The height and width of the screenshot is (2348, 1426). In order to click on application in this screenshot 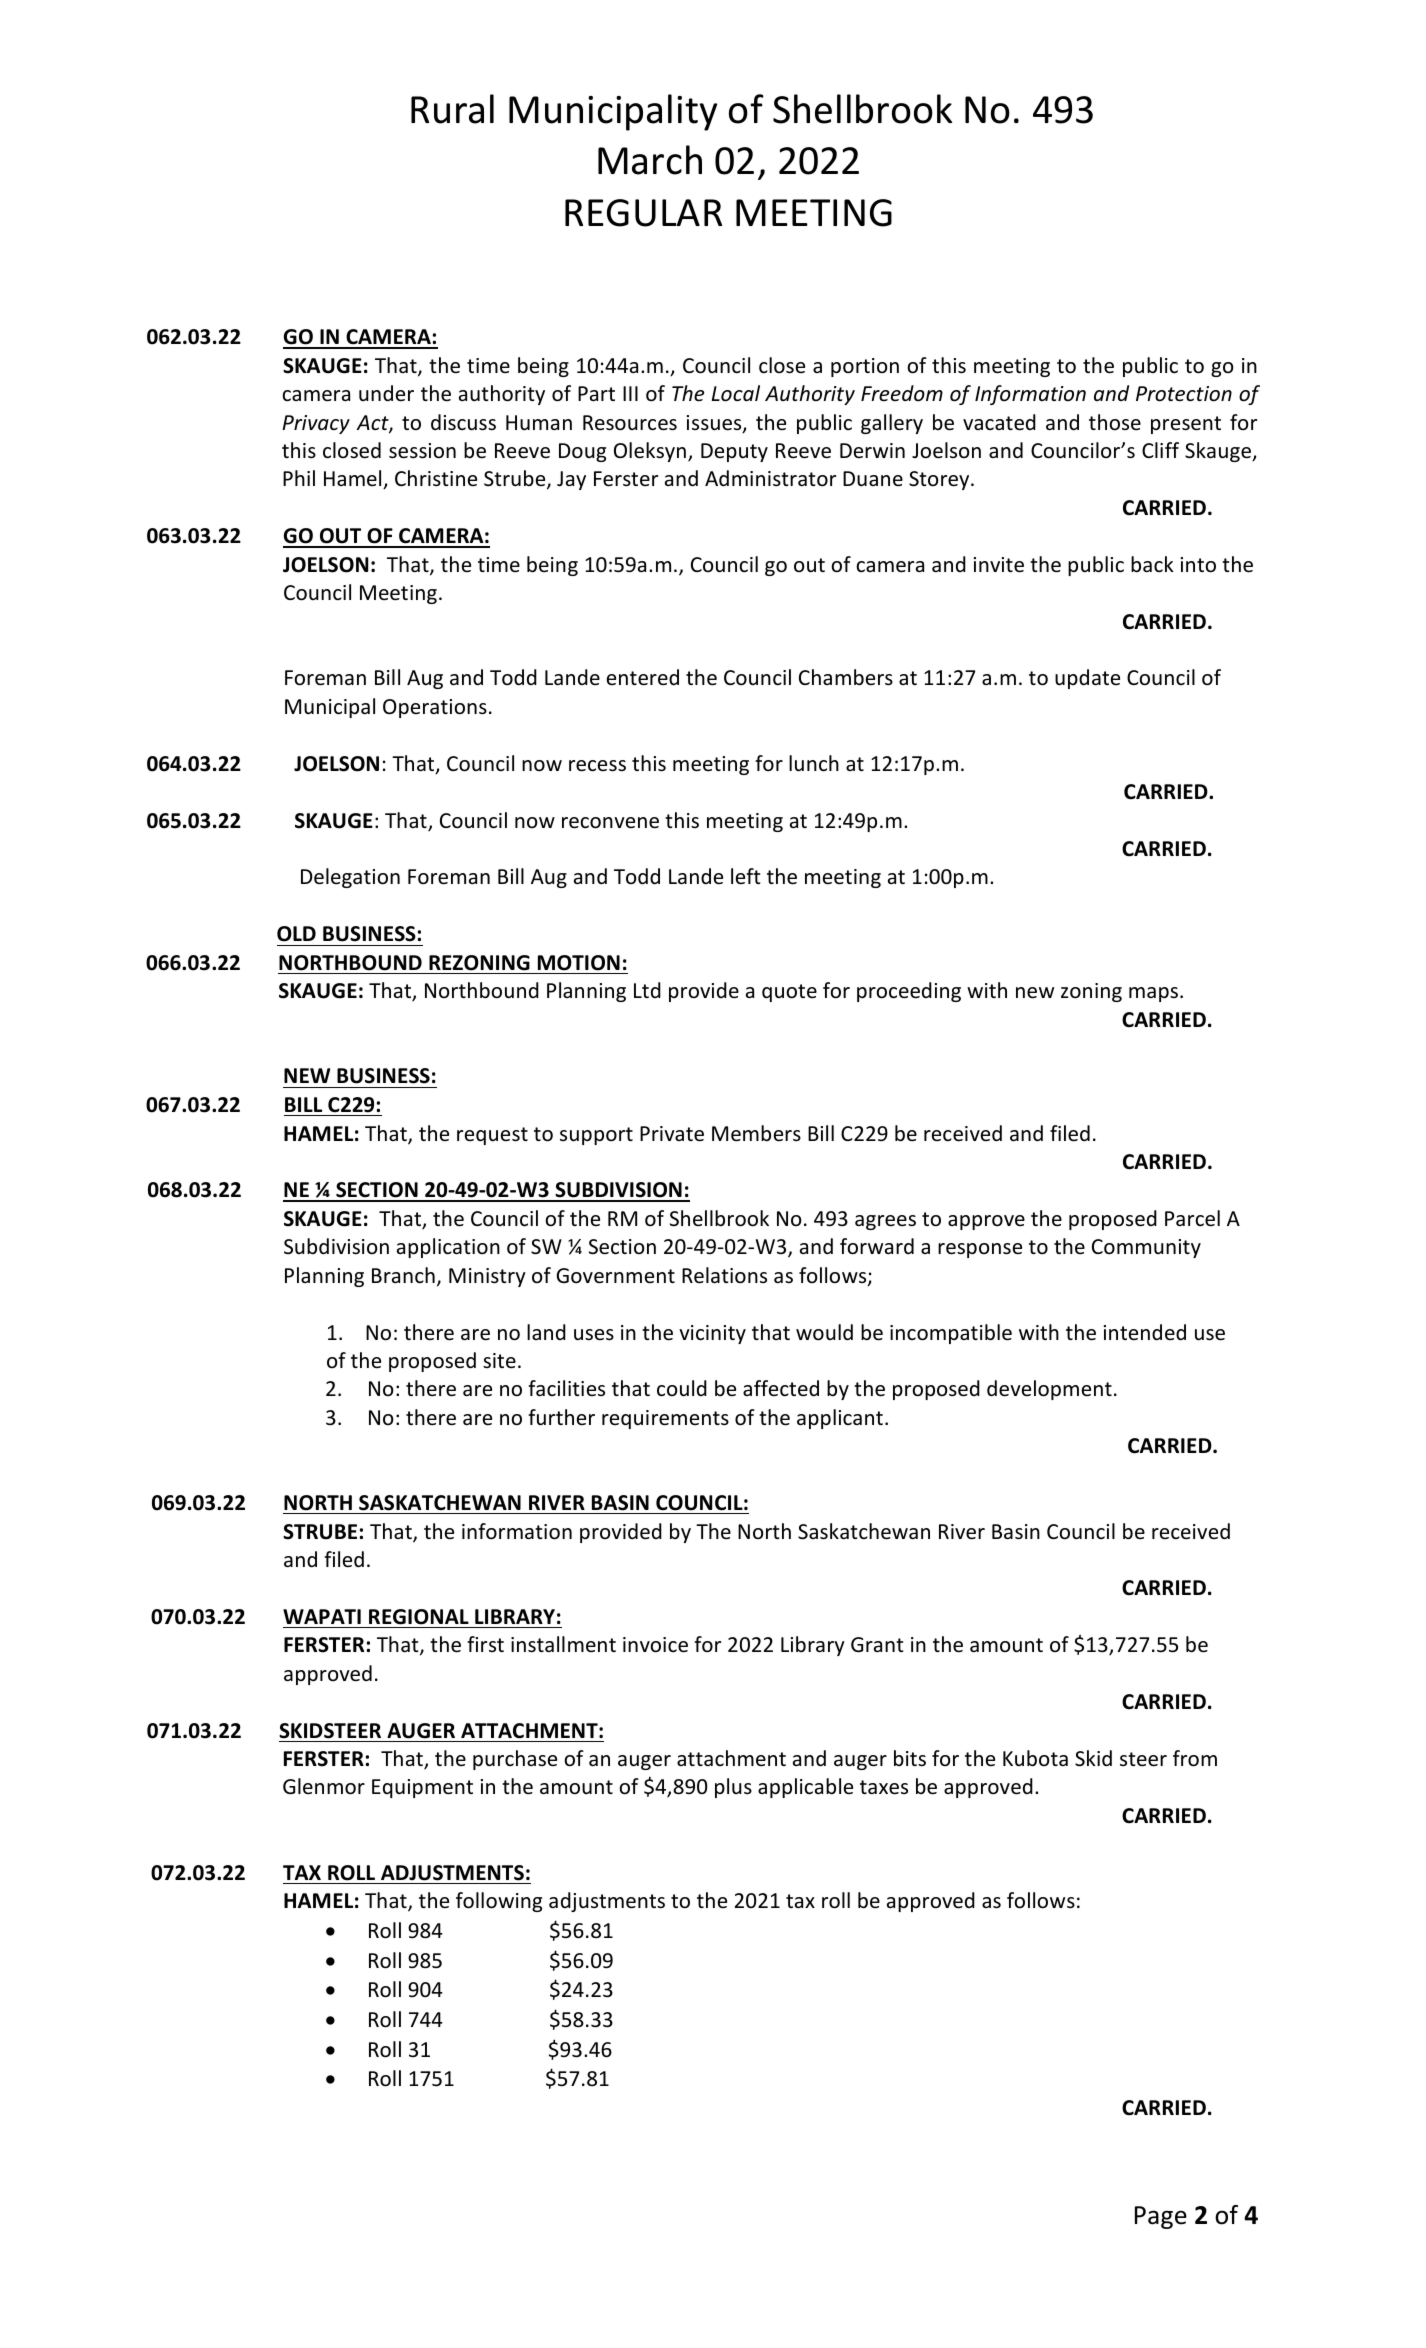, I will do `click(448, 1248)`.
